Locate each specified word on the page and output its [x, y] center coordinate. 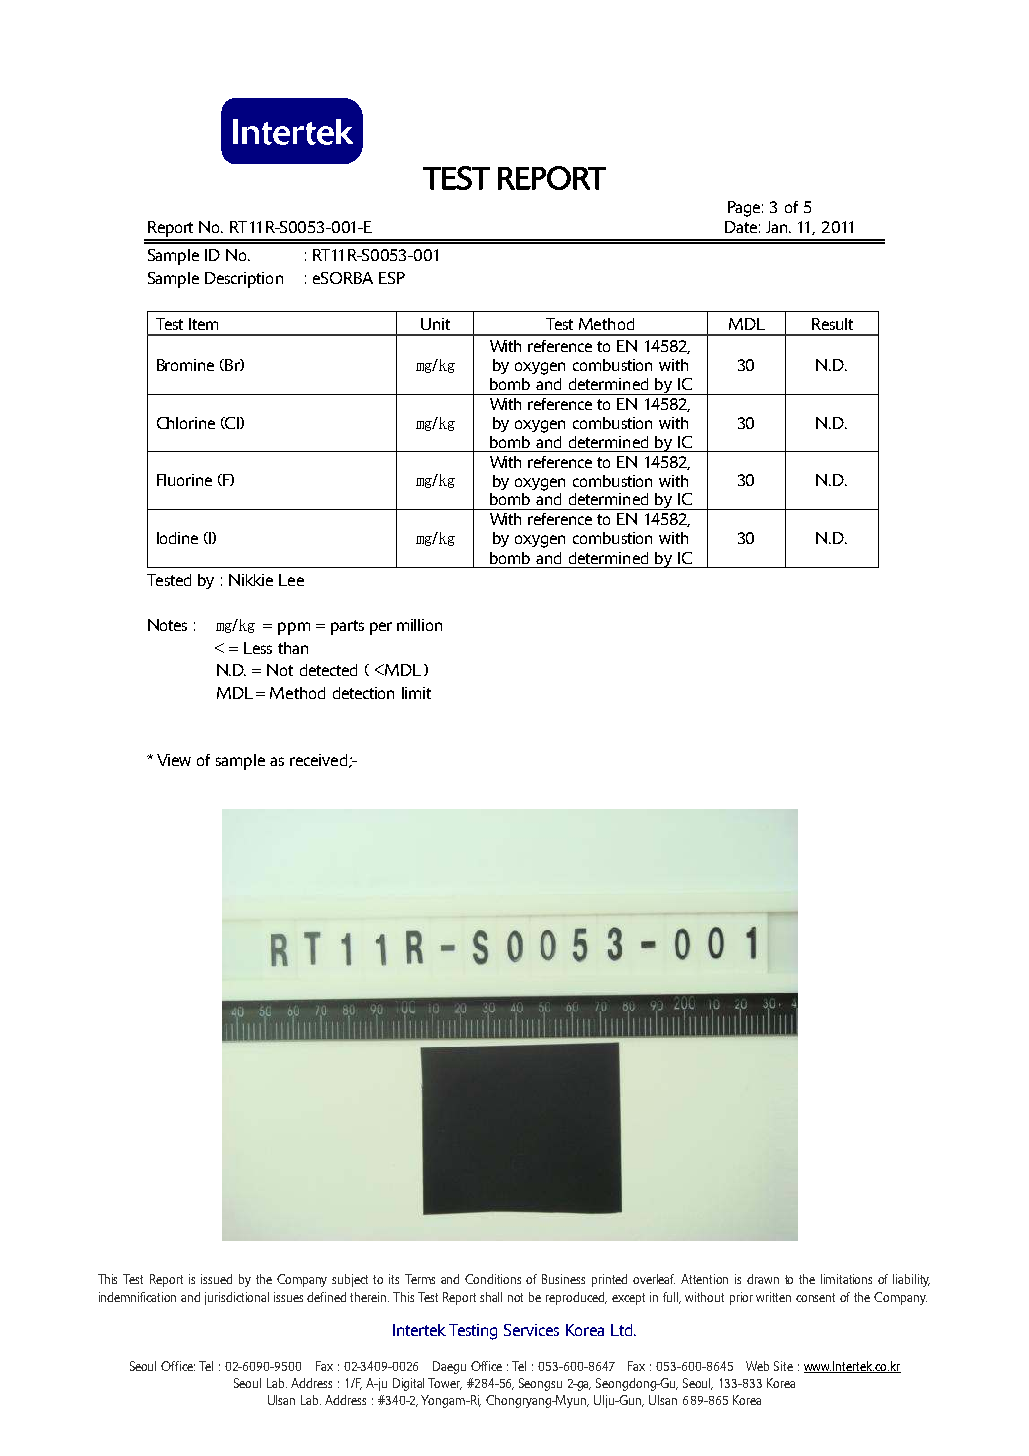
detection [363, 693]
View [174, 760]
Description [244, 280]
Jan [778, 227]
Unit [435, 324]
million [419, 625]
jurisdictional [237, 1298]
